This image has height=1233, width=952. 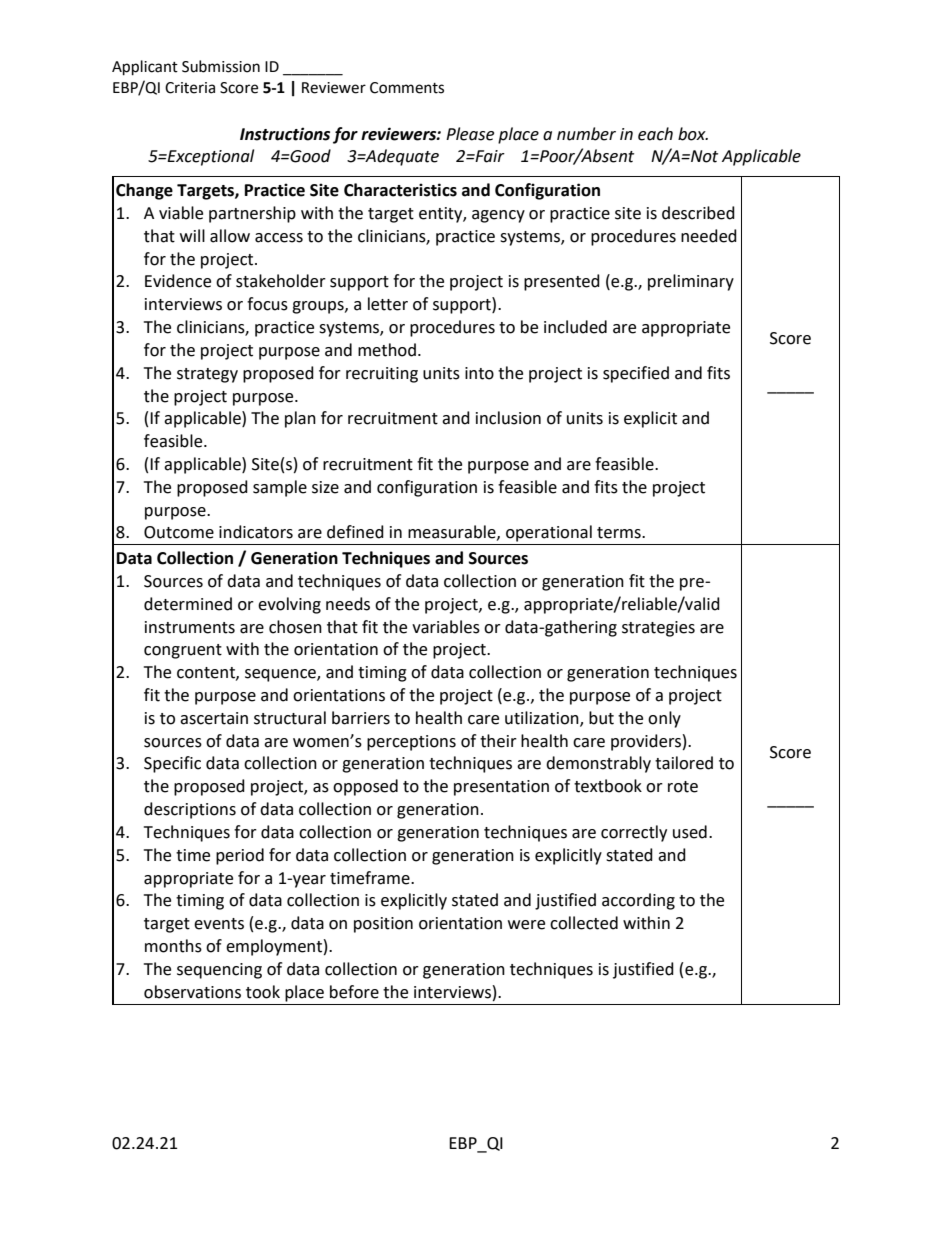 I want to click on each, so click(x=655, y=134).
